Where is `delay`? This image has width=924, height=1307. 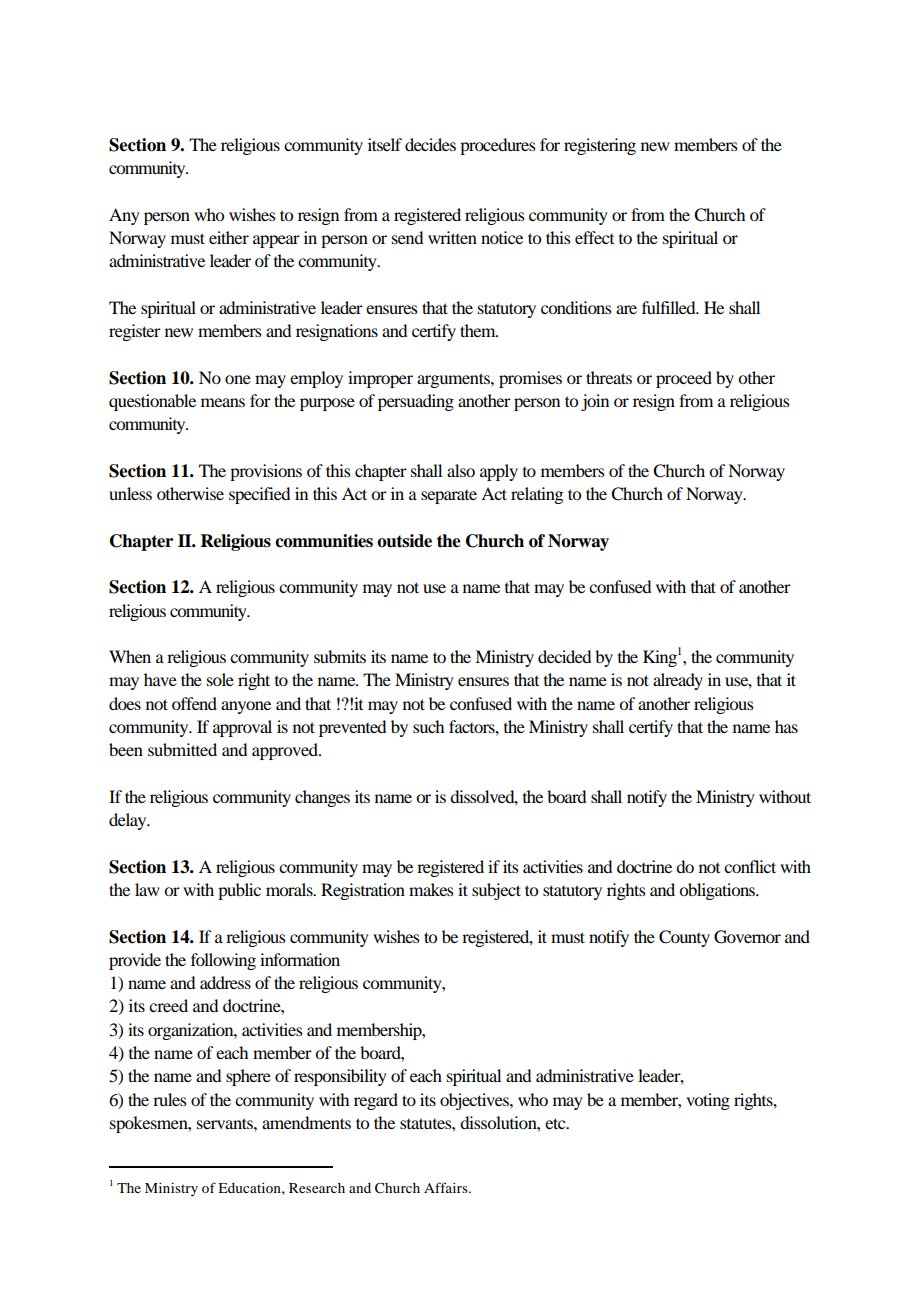
delay is located at coordinates (129, 821).
